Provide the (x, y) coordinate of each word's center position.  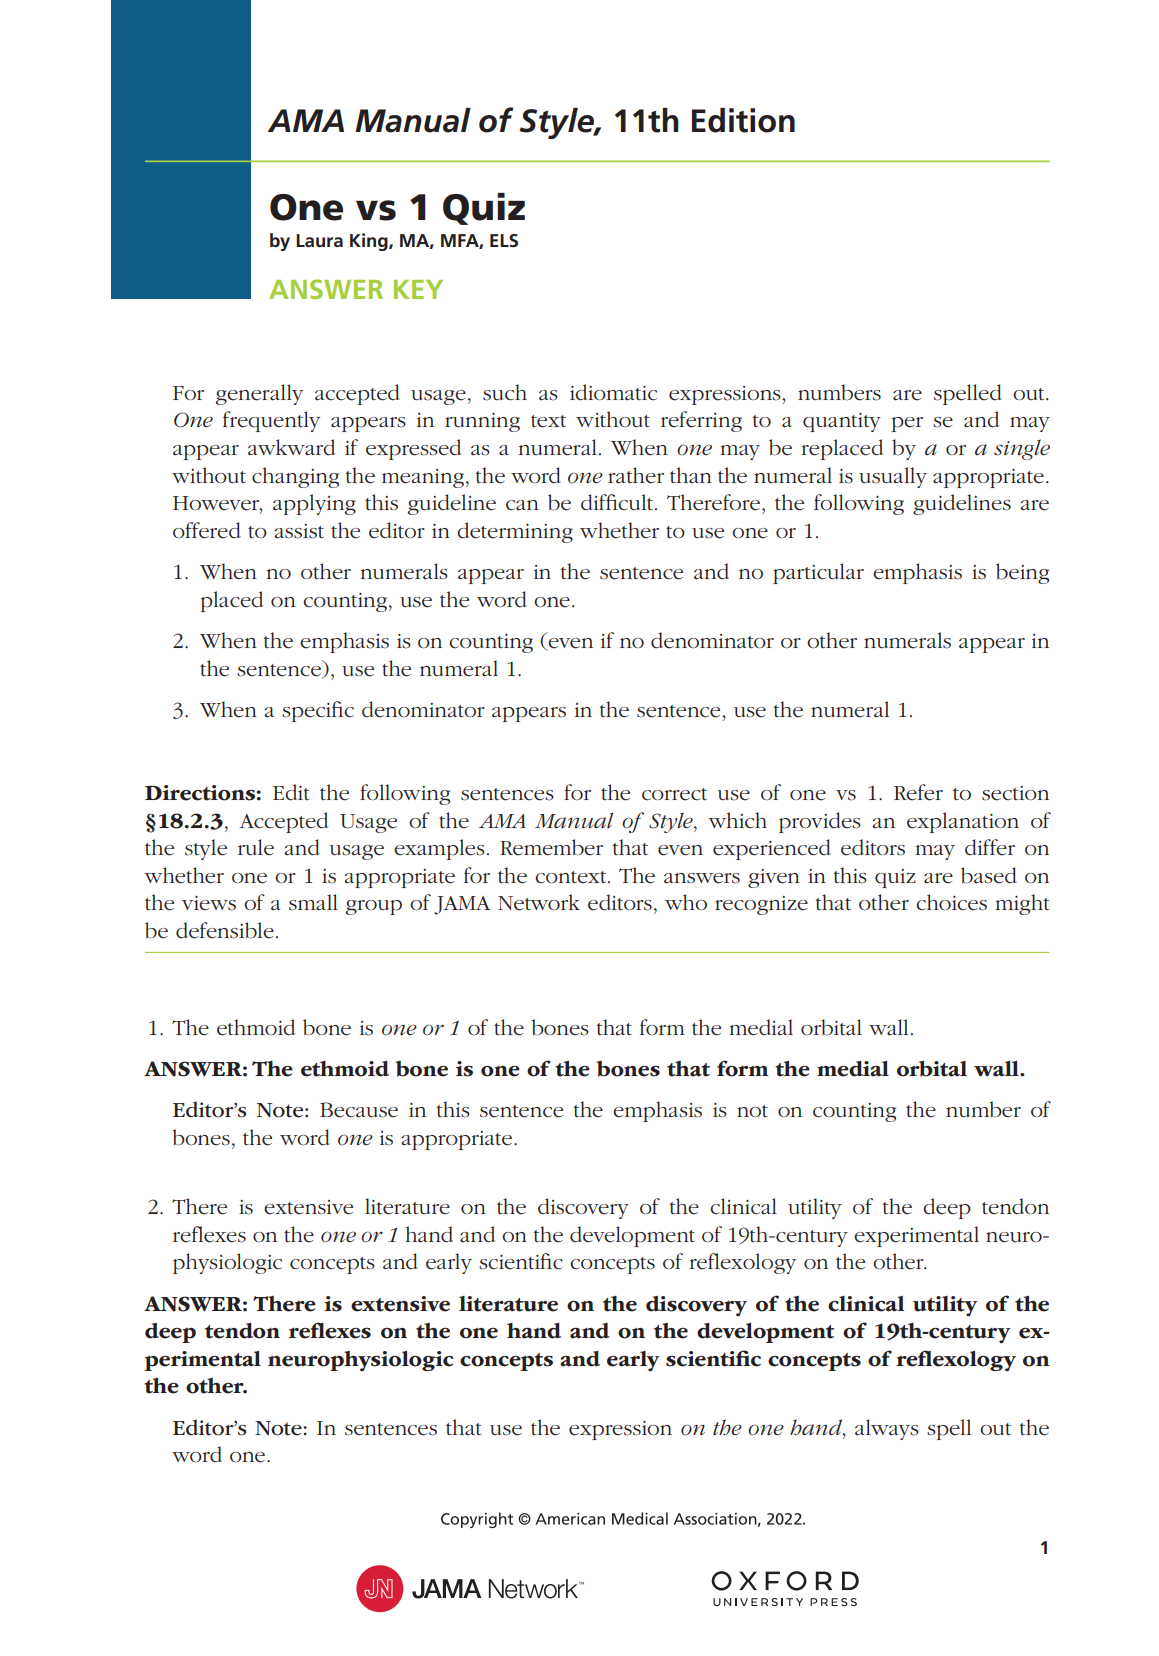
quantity (842, 422)
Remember (551, 847)
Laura (319, 240)
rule (256, 847)
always (887, 1429)
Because (359, 1110)
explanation (963, 822)
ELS (504, 241)
